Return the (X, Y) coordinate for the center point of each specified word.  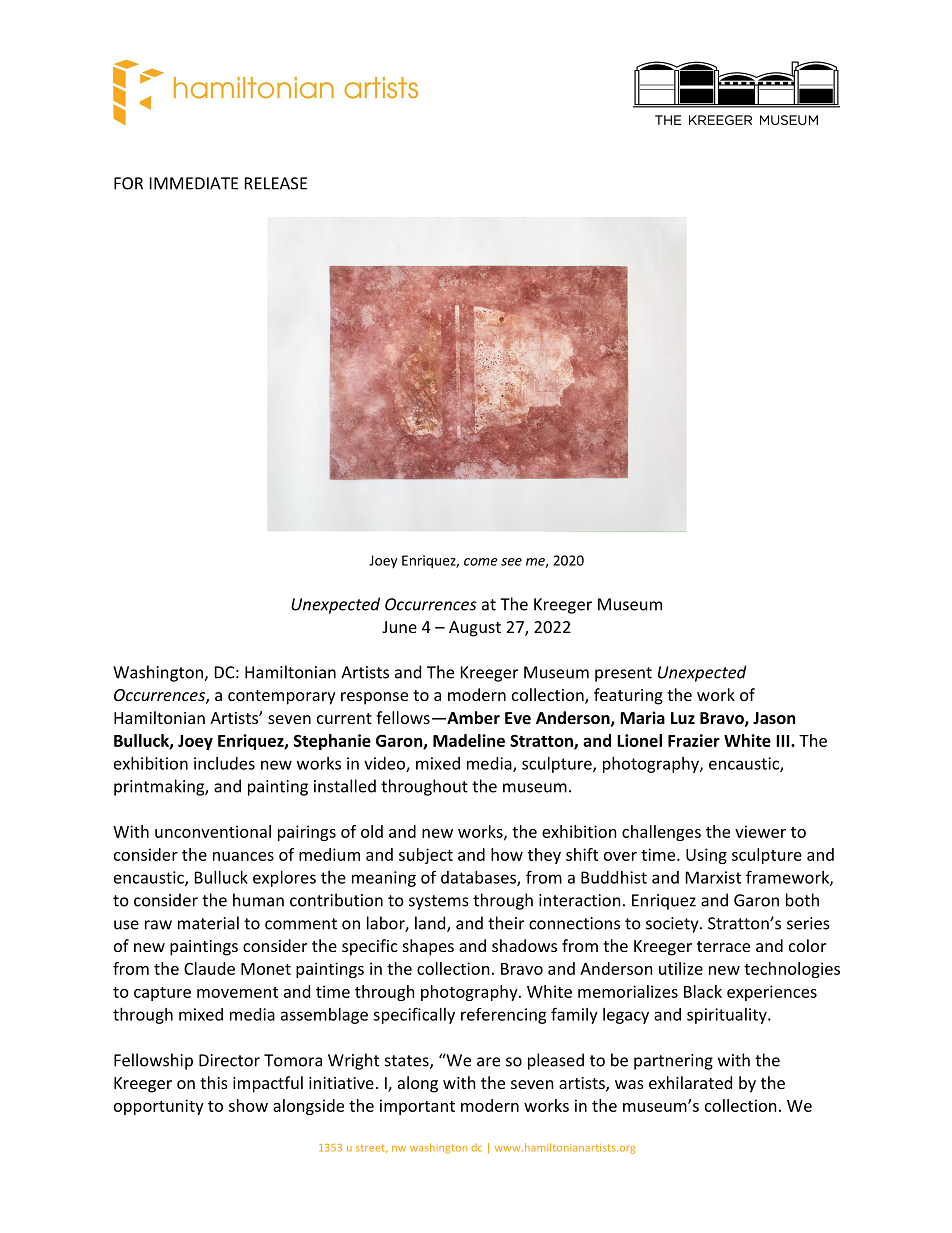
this (214, 1082)
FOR (128, 183)
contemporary (282, 697)
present (623, 674)
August (475, 629)
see (511, 562)
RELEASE (276, 183)
